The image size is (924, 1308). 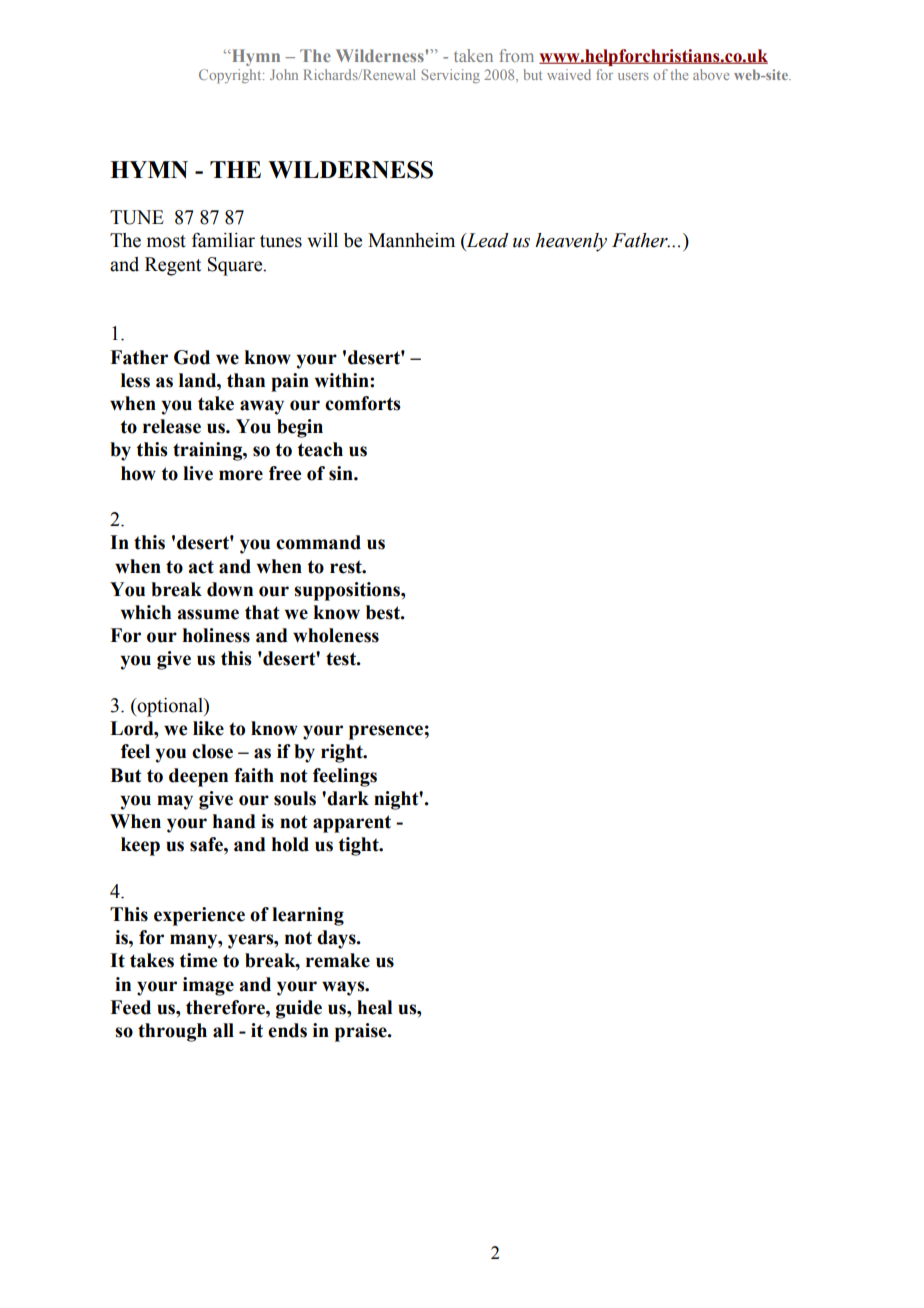 What do you see at coordinates (362, 1032) in the image?
I see `praise` at bounding box center [362, 1032].
